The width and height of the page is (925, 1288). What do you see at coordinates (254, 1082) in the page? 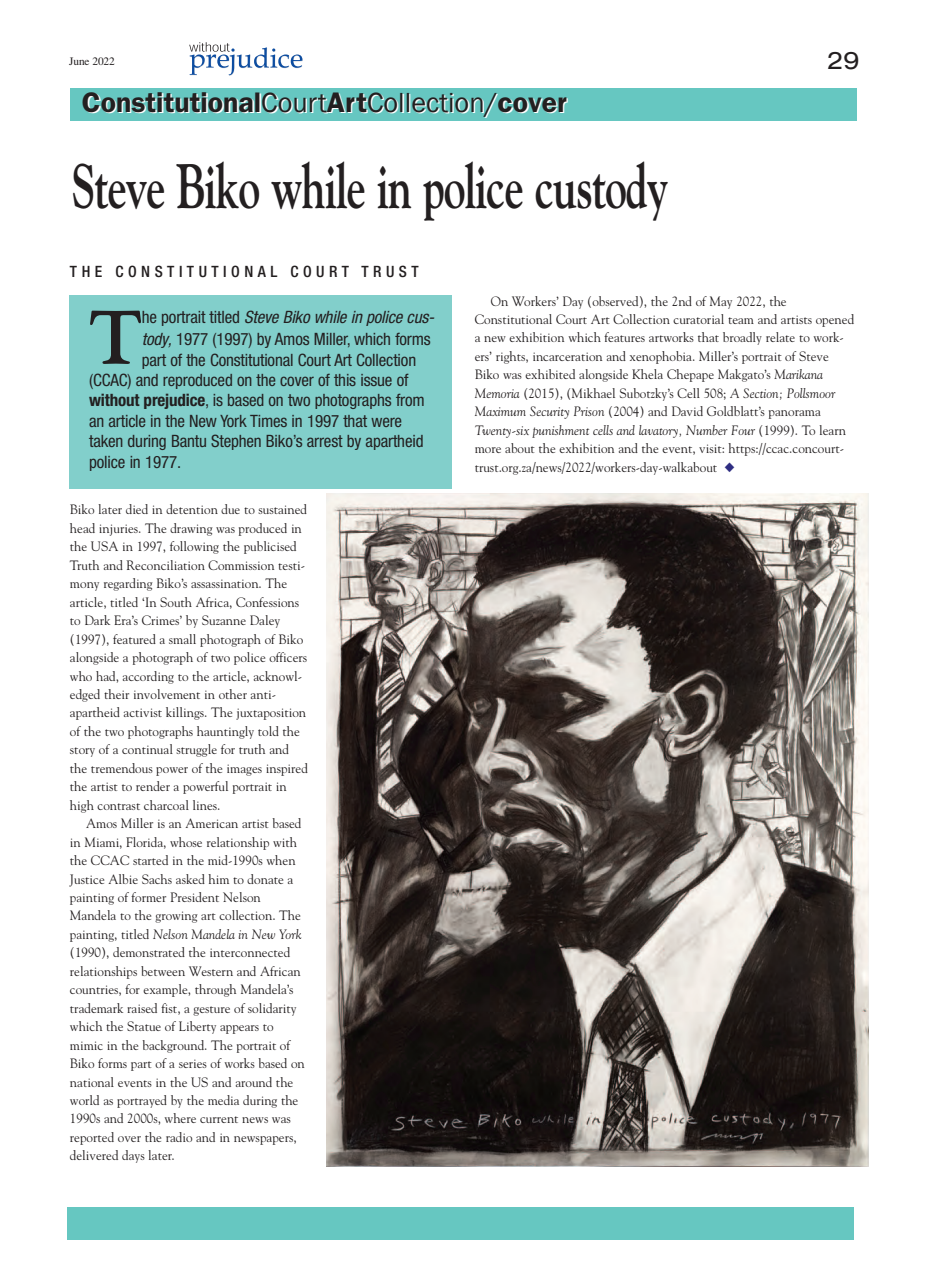
I see `around` at bounding box center [254, 1082].
